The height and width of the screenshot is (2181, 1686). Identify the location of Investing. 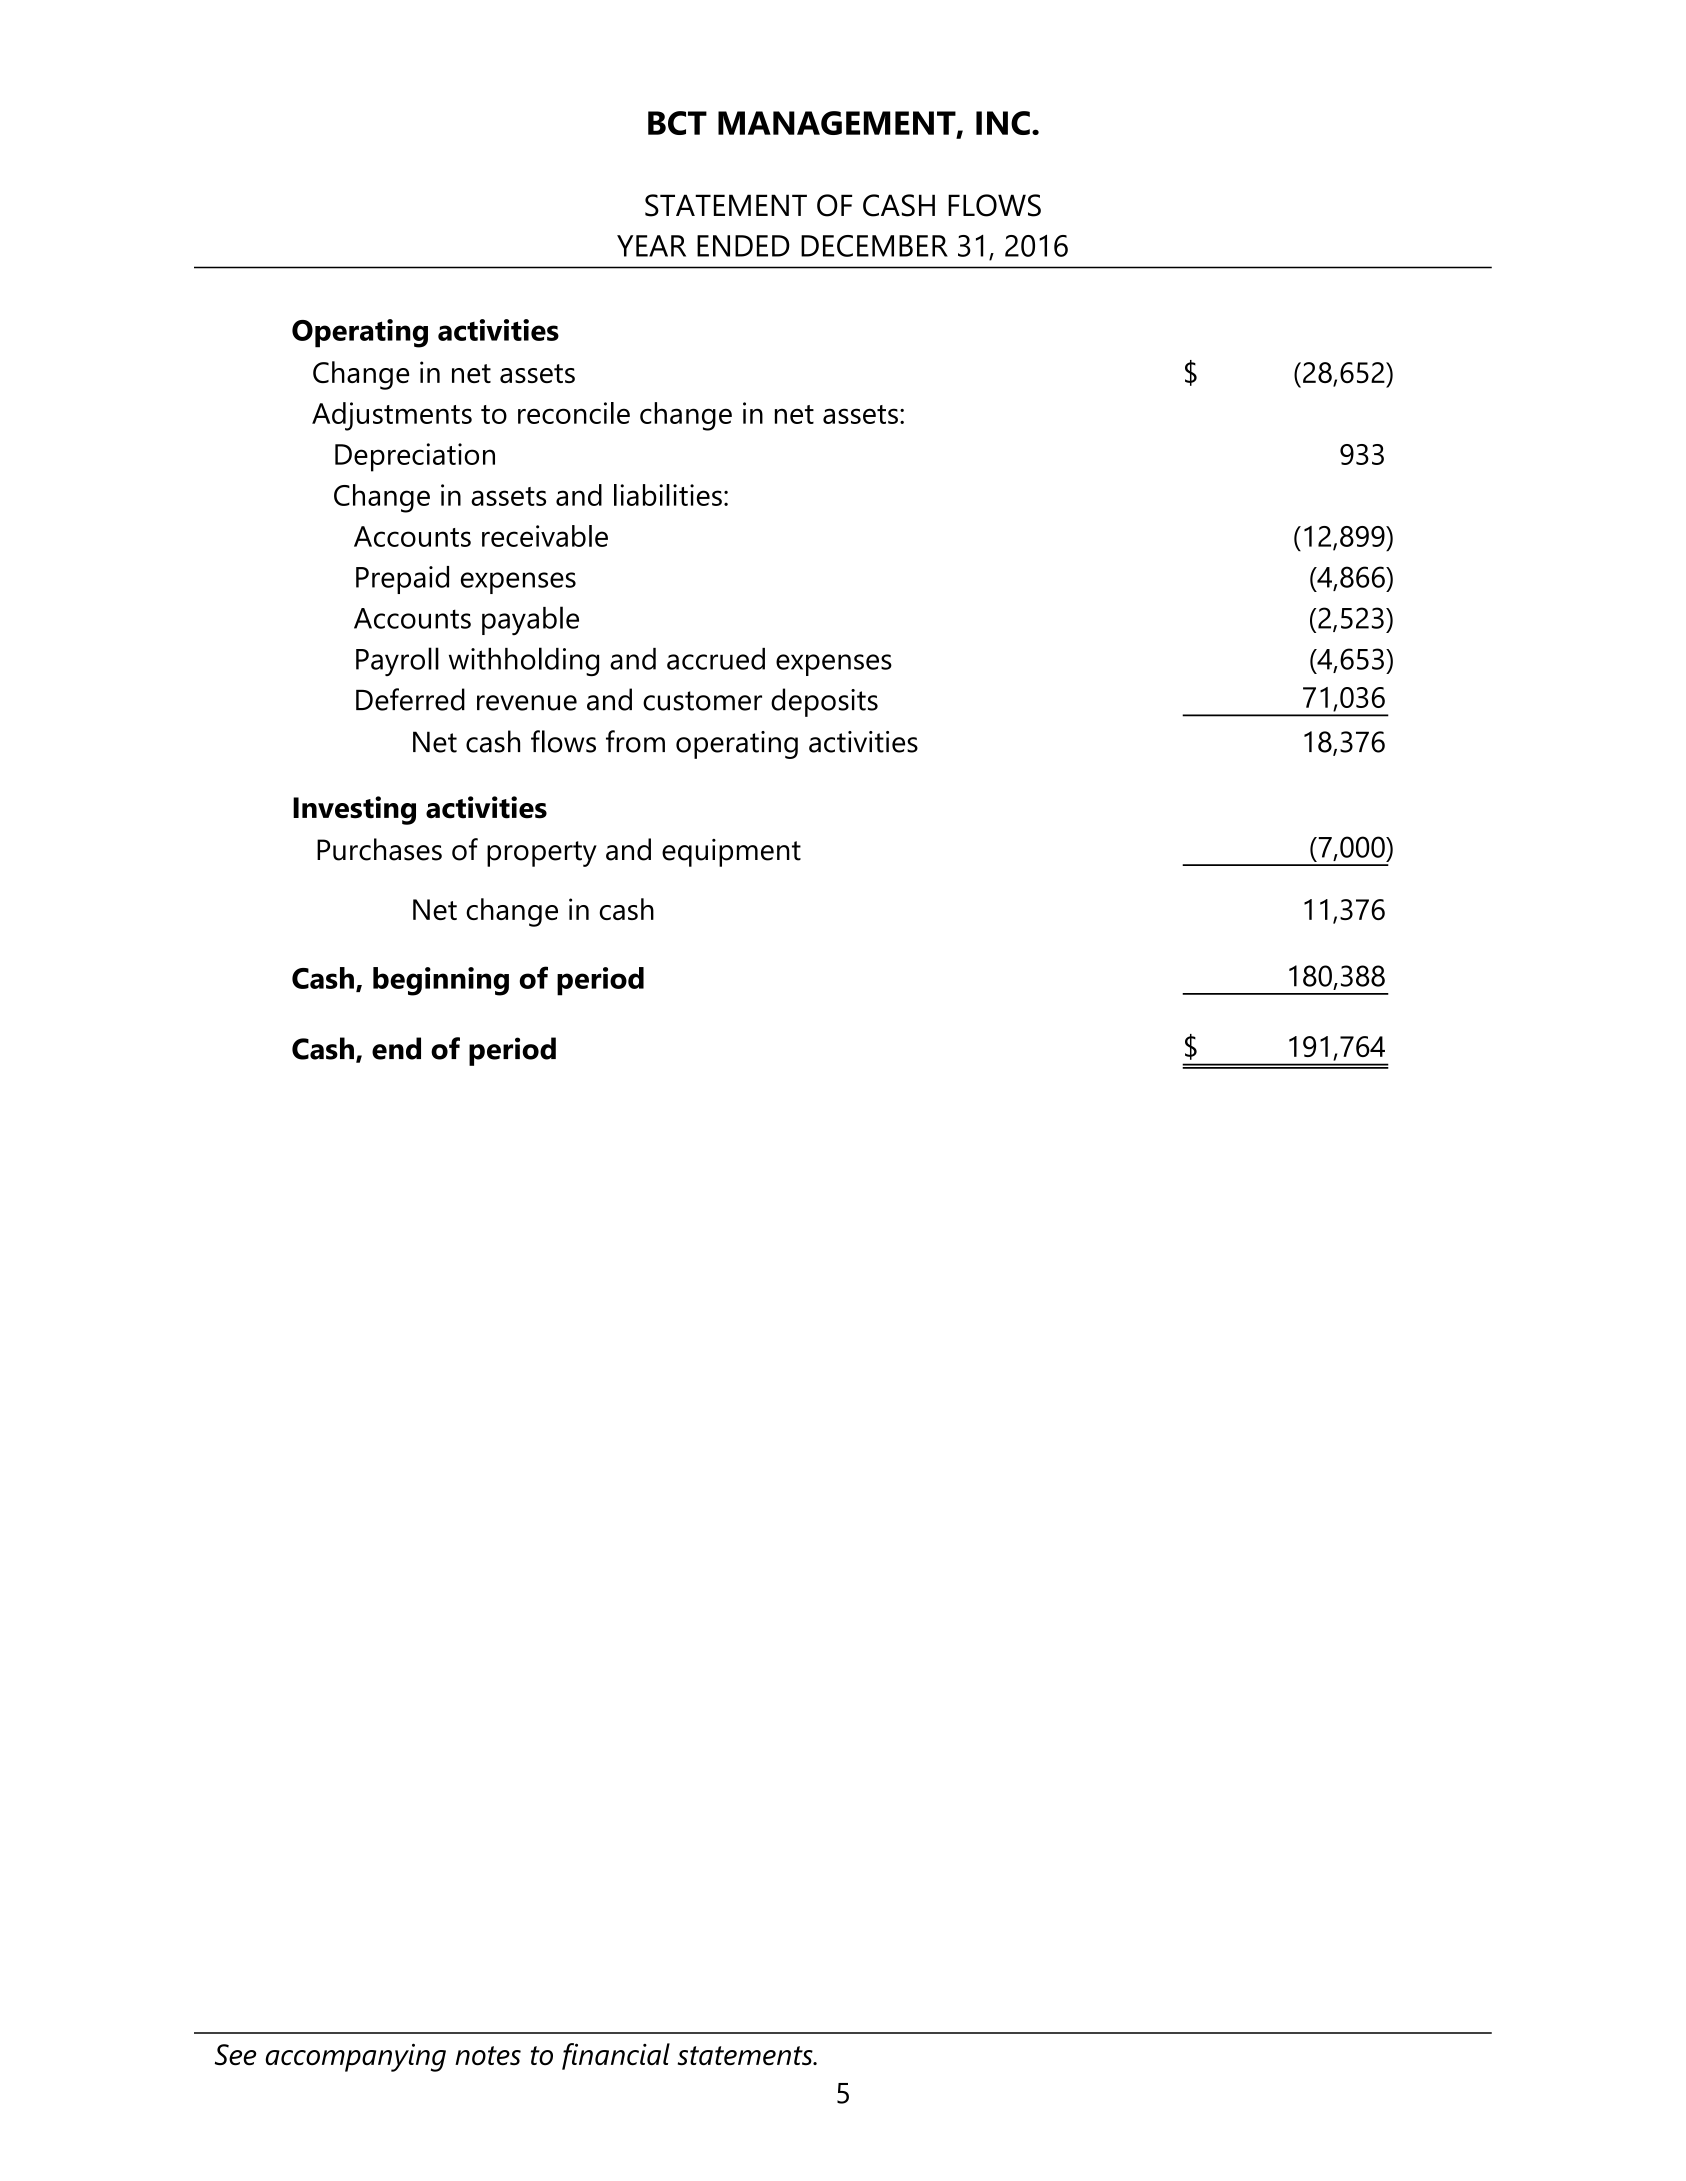
(354, 810).
